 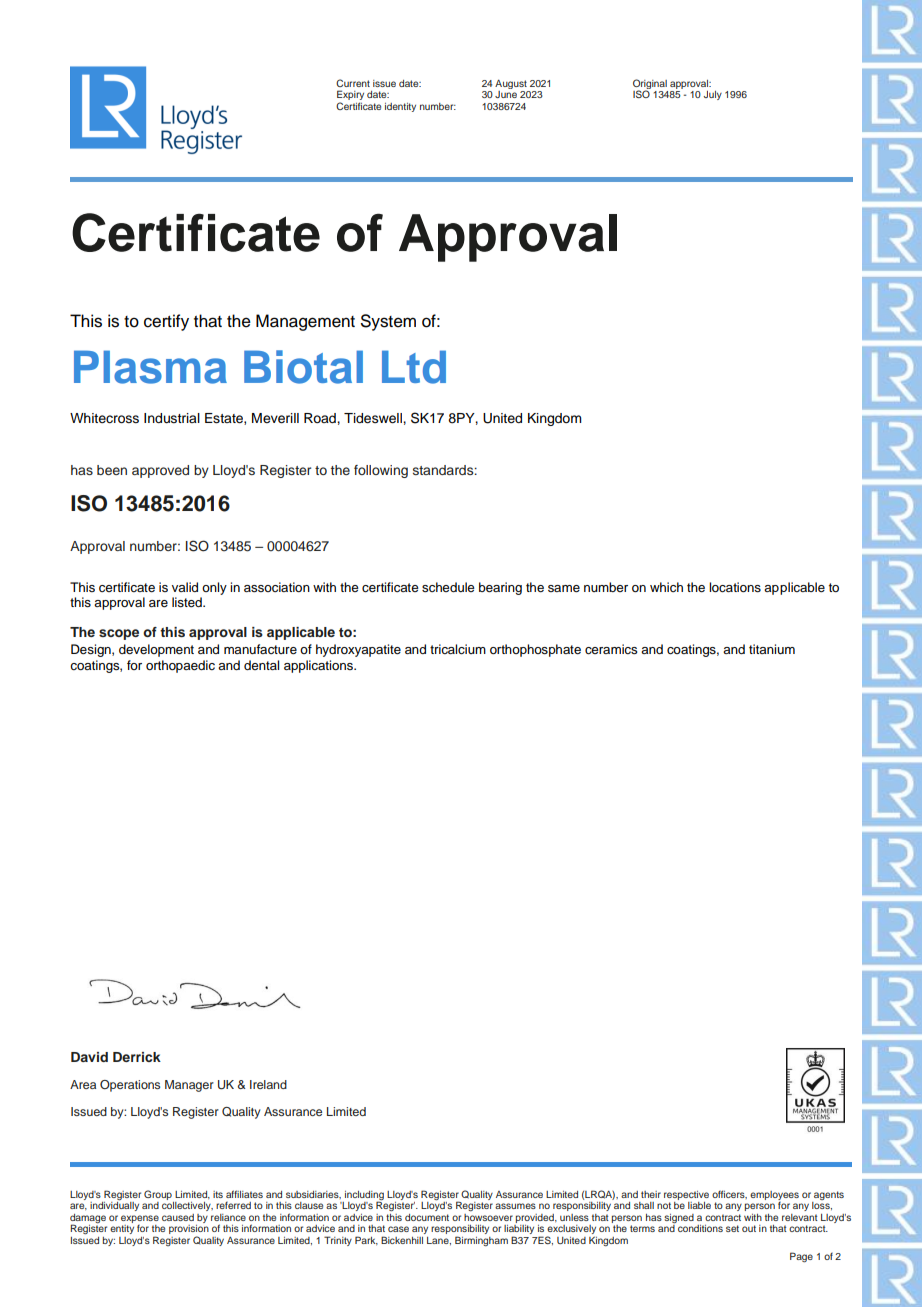 I want to click on caused, so click(x=178, y=1217).
